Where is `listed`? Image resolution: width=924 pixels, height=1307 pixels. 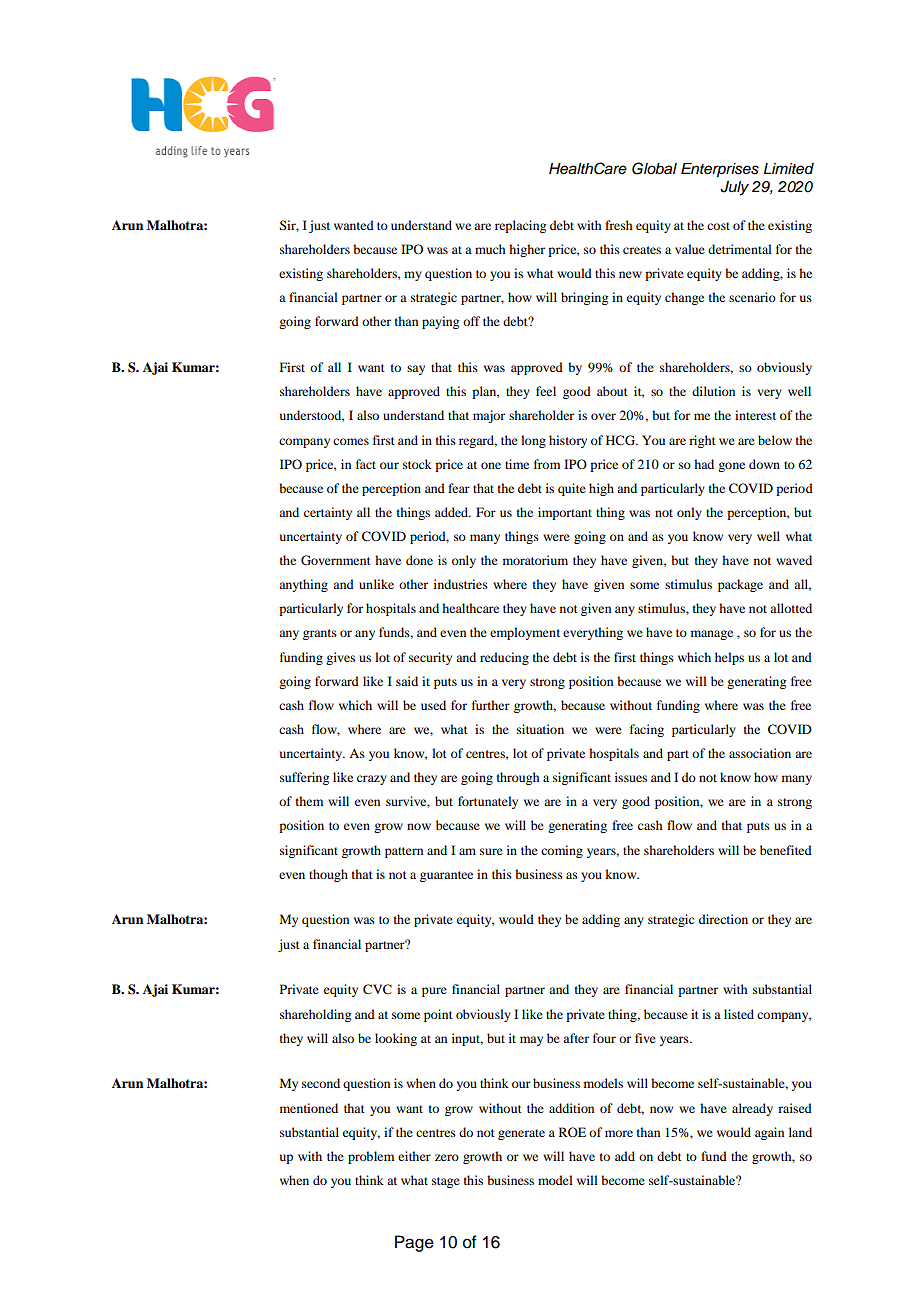 listed is located at coordinates (739, 1014).
